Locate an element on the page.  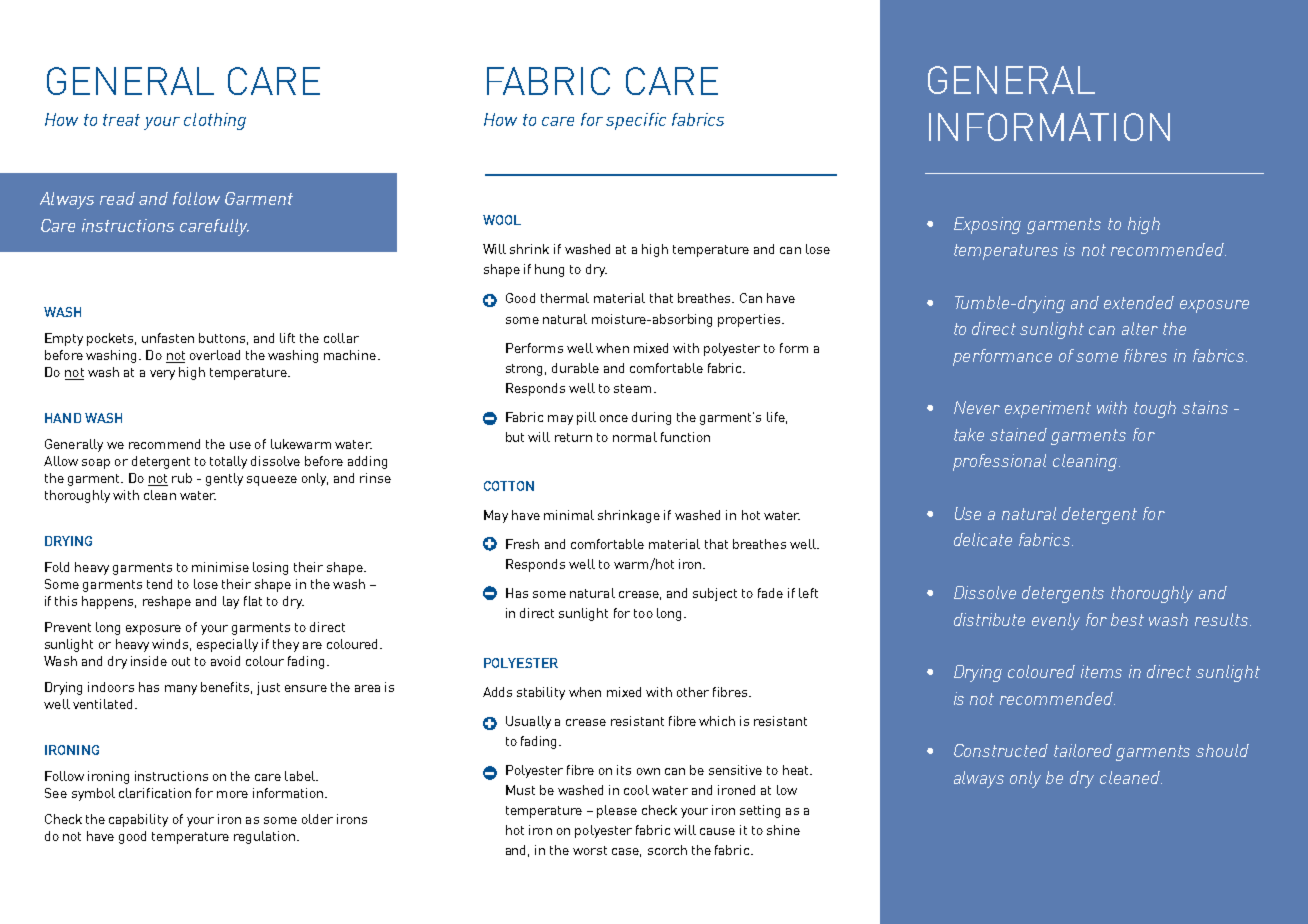
other is located at coordinates (693, 692).
